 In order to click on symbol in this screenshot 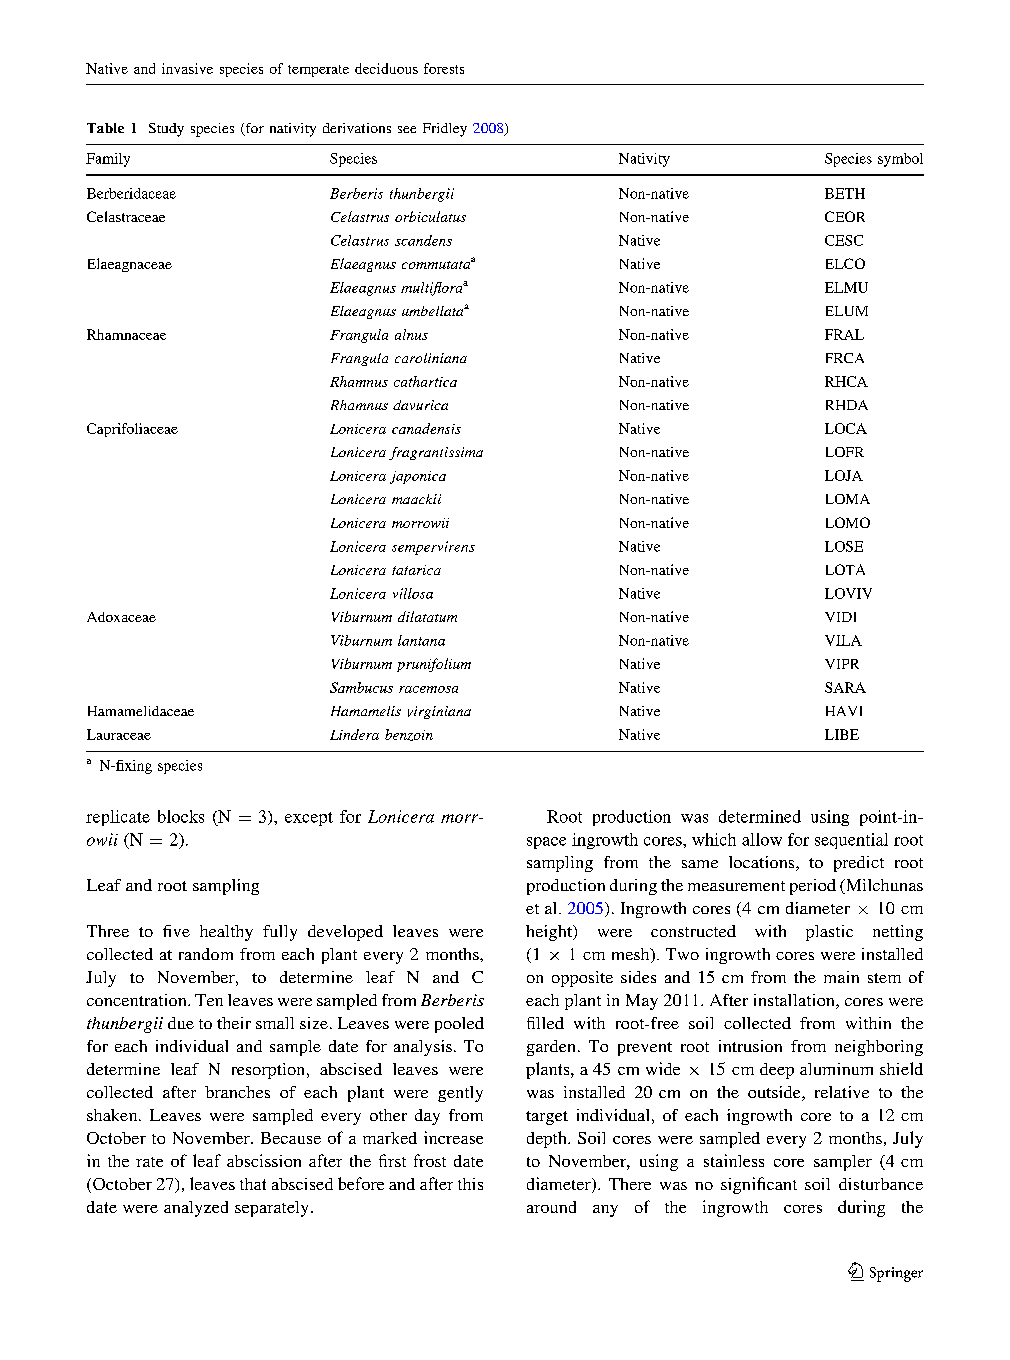, I will do `click(900, 160)`.
